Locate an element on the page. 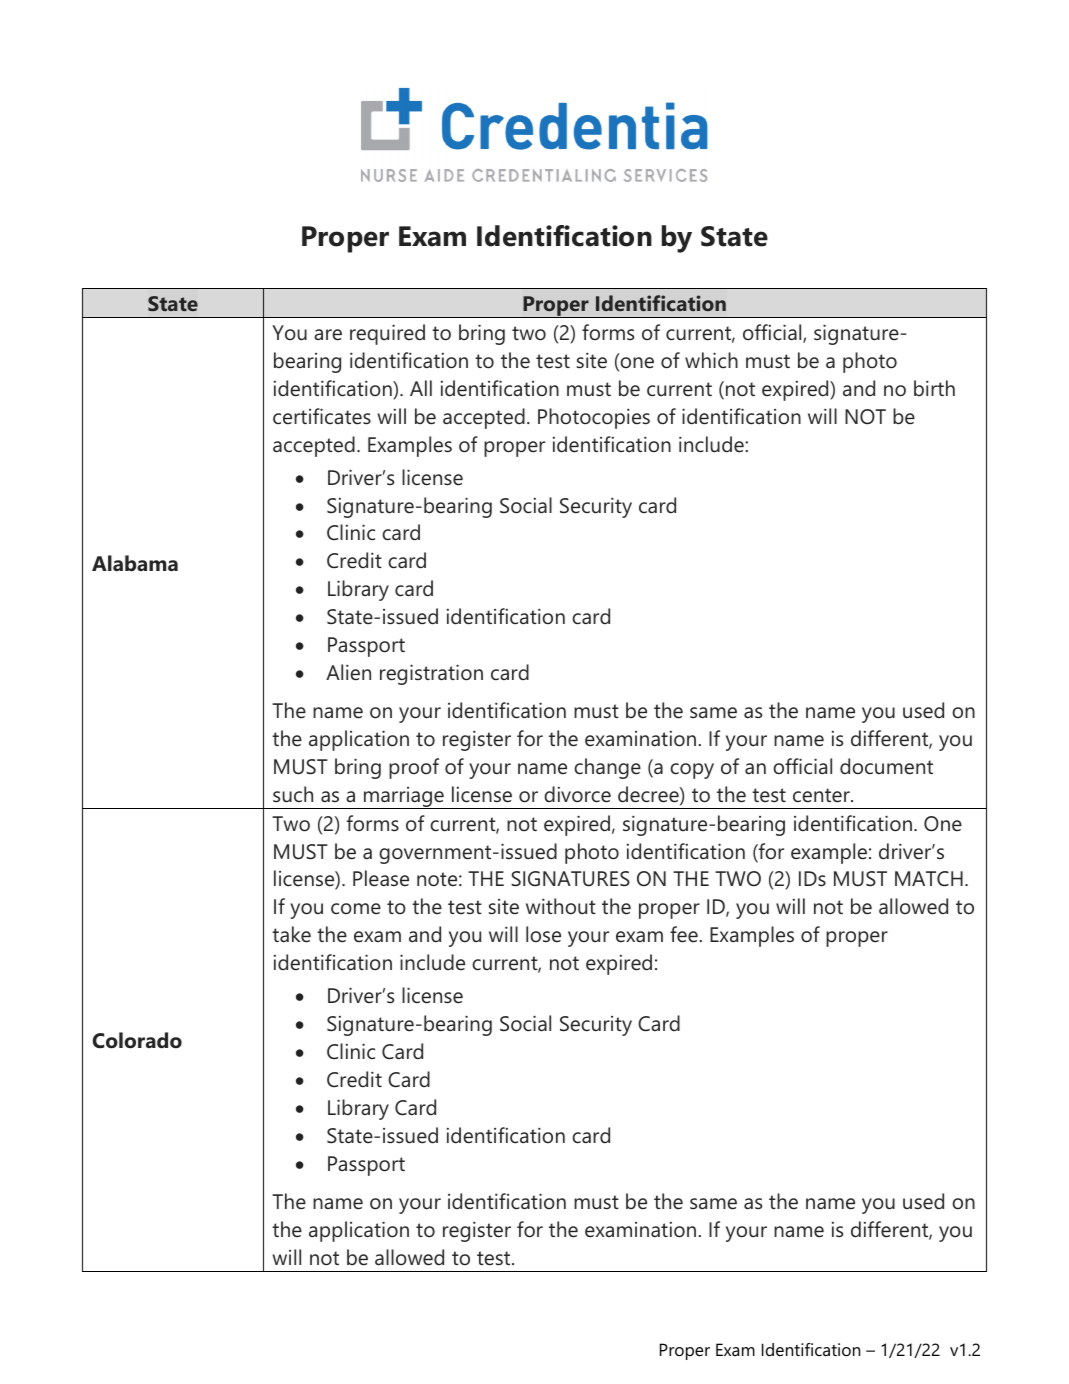 The image size is (1069, 1384). birth is located at coordinates (934, 388).
